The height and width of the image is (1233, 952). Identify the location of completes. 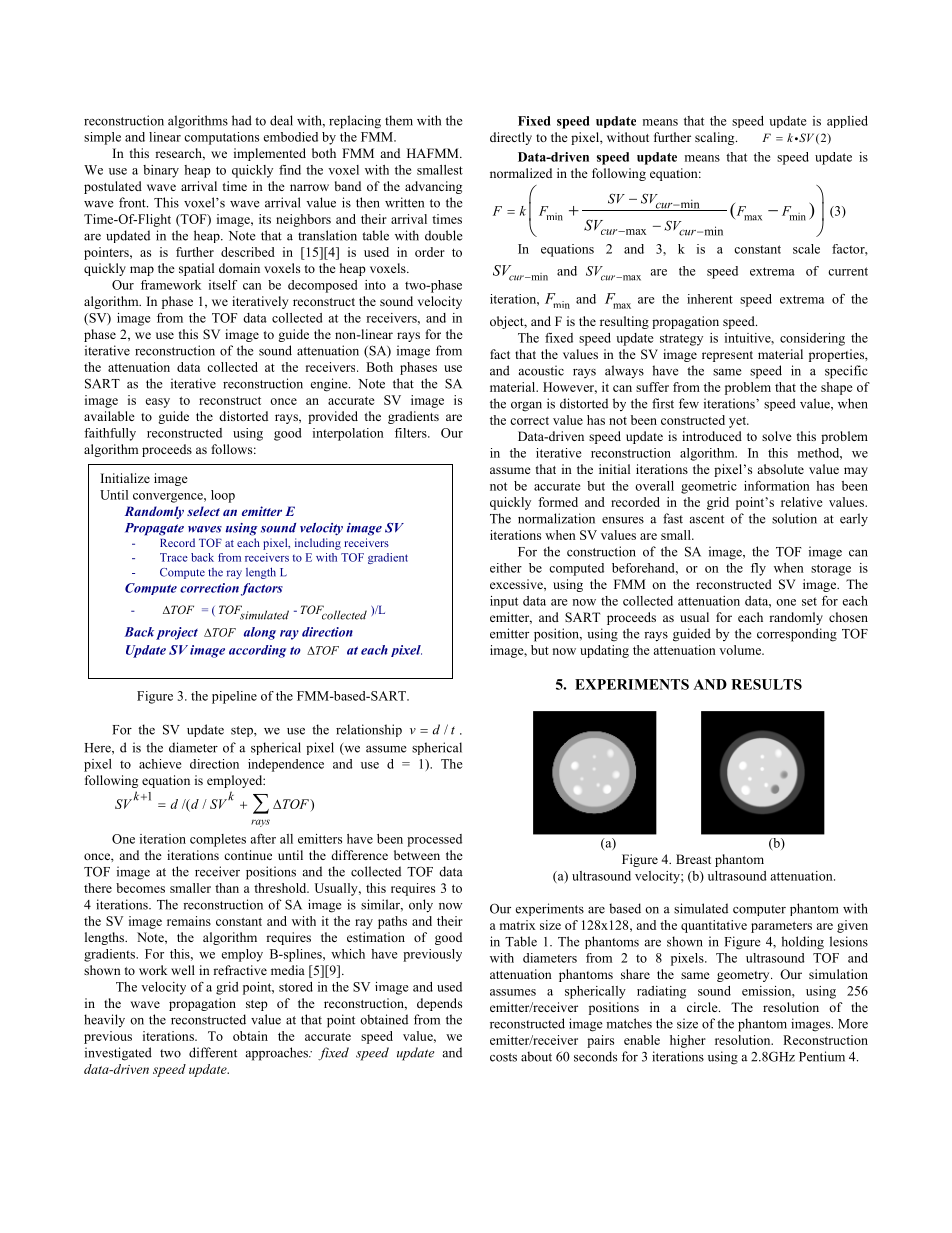
(218, 840).
